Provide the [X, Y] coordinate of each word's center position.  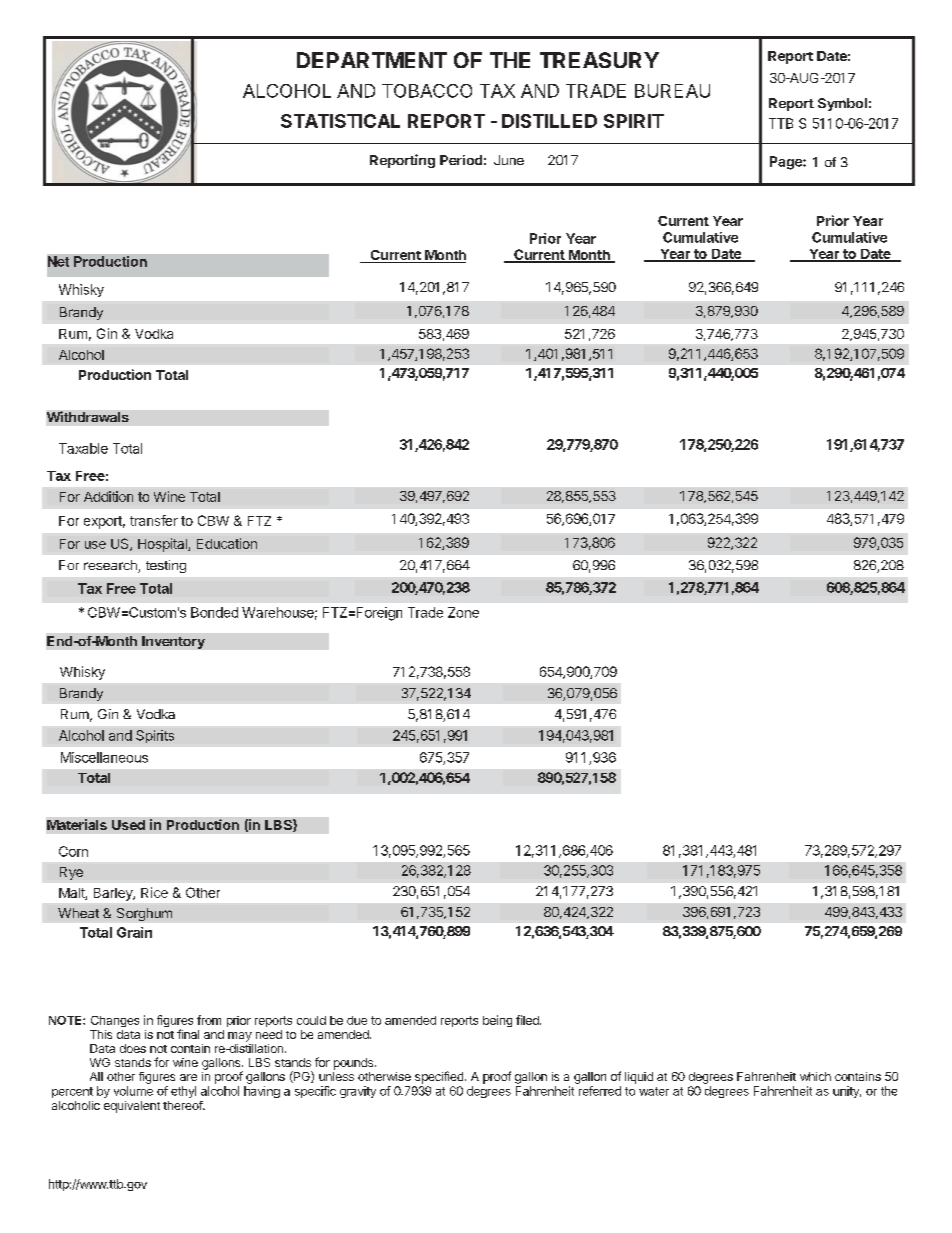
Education [227, 543]
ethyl [183, 1092]
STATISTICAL [340, 121]
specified [439, 1077]
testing [166, 566]
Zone [463, 612]
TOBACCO [427, 91]
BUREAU [672, 91]
